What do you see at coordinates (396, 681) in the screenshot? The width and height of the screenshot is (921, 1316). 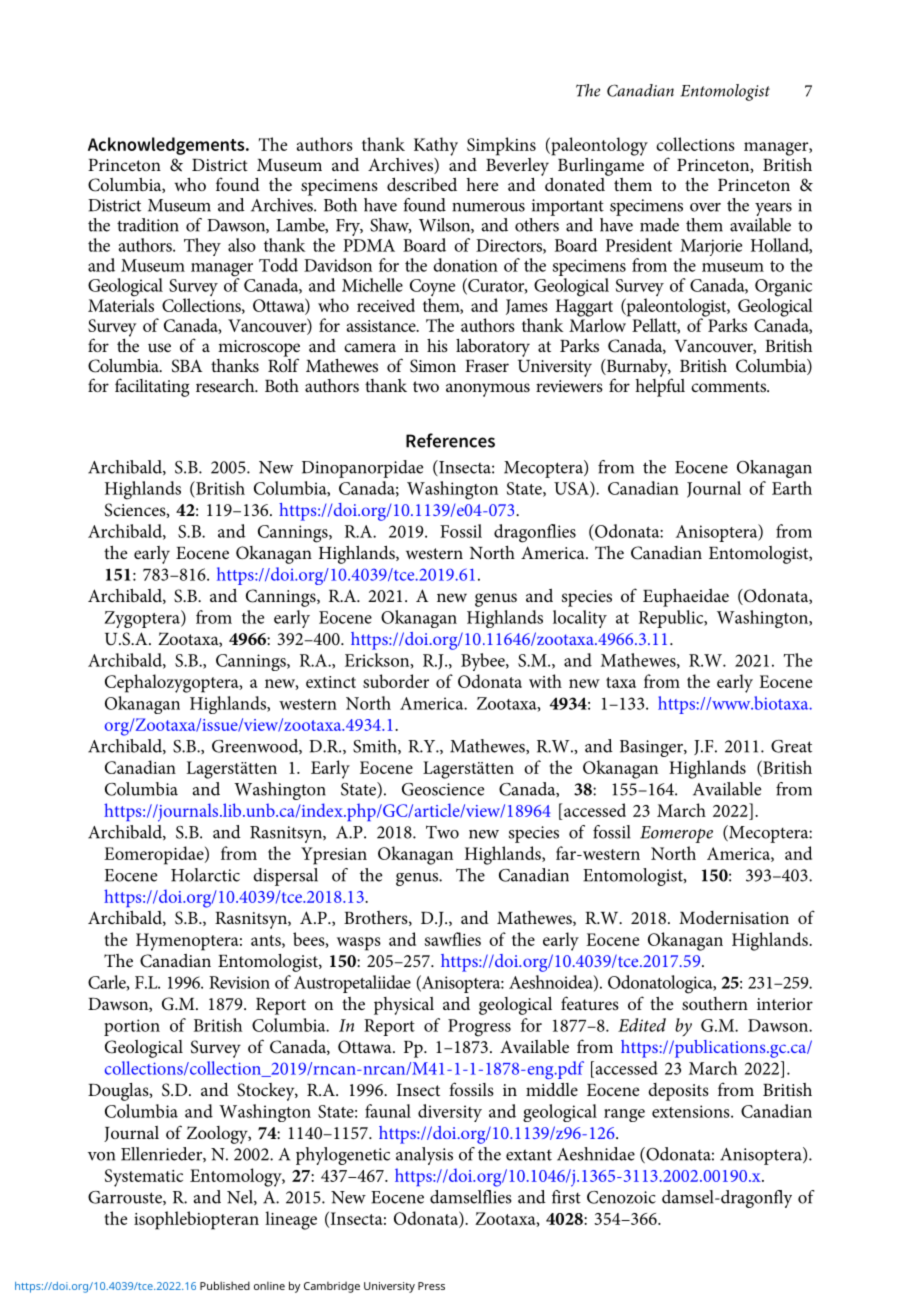 I see `suborder` at bounding box center [396, 681].
